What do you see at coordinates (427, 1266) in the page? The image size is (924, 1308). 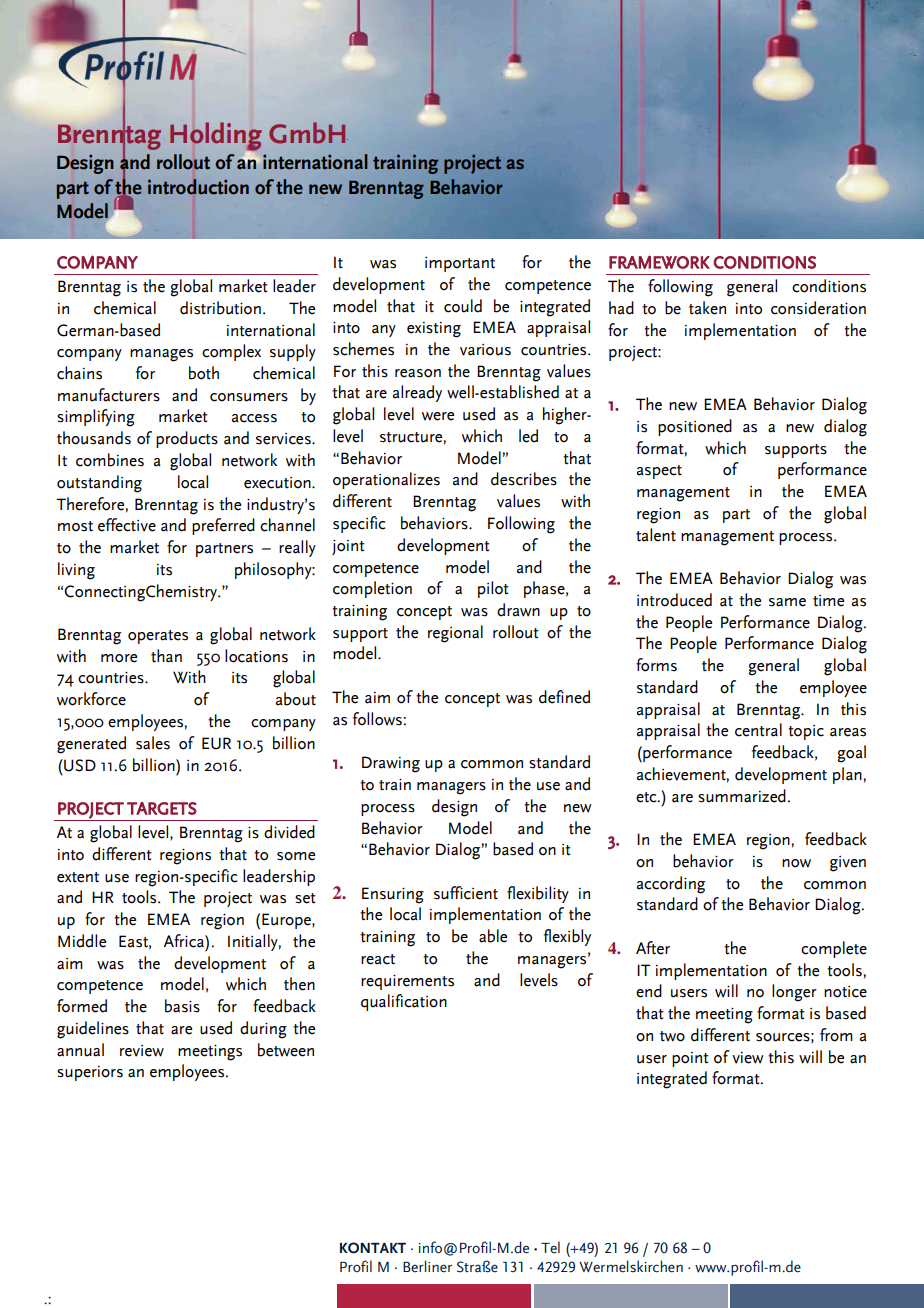 I see `Berliner` at bounding box center [427, 1266].
